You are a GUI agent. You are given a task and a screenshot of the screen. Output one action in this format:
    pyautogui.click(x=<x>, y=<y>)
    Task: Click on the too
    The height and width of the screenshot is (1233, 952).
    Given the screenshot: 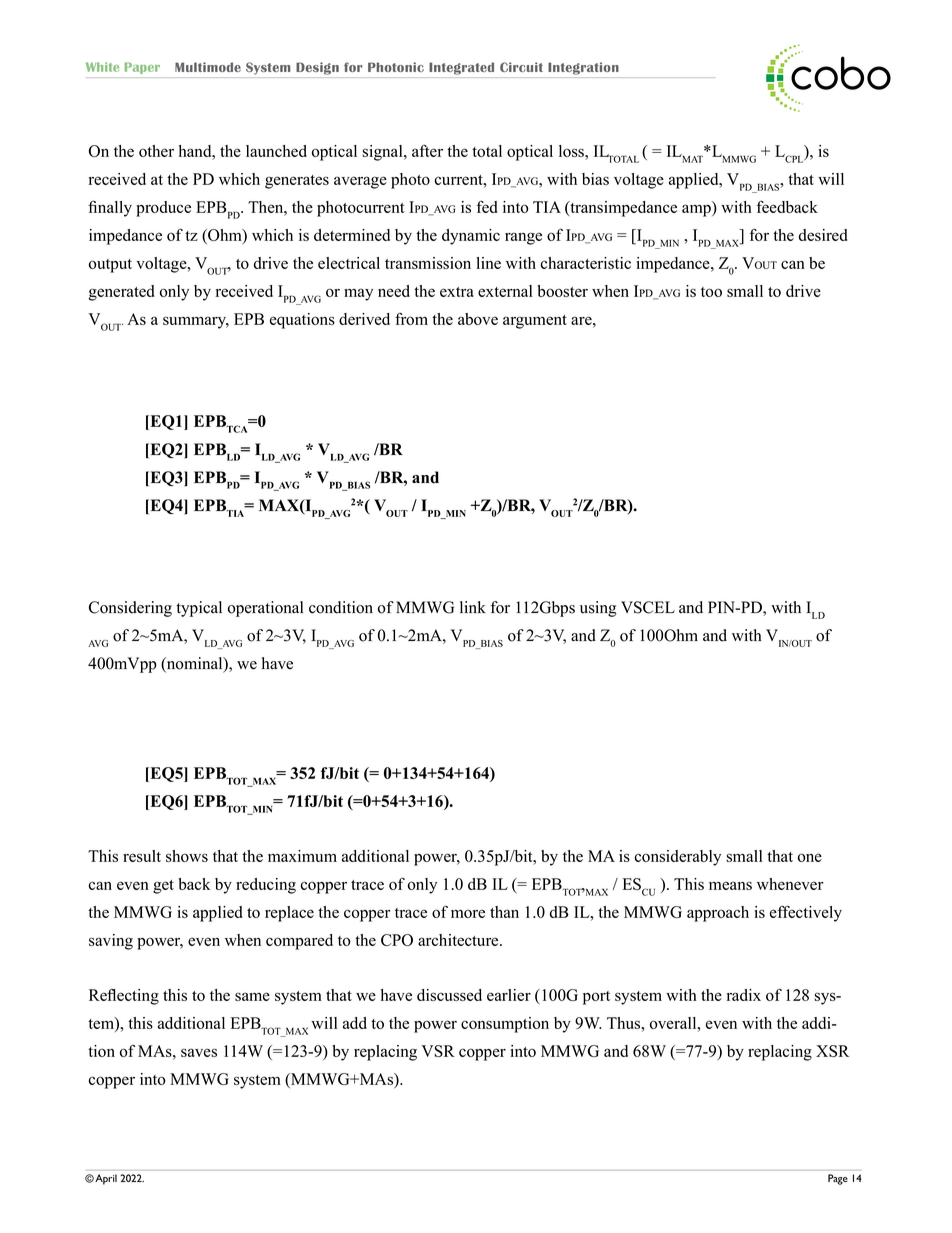 What is the action you would take?
    pyautogui.click(x=711, y=292)
